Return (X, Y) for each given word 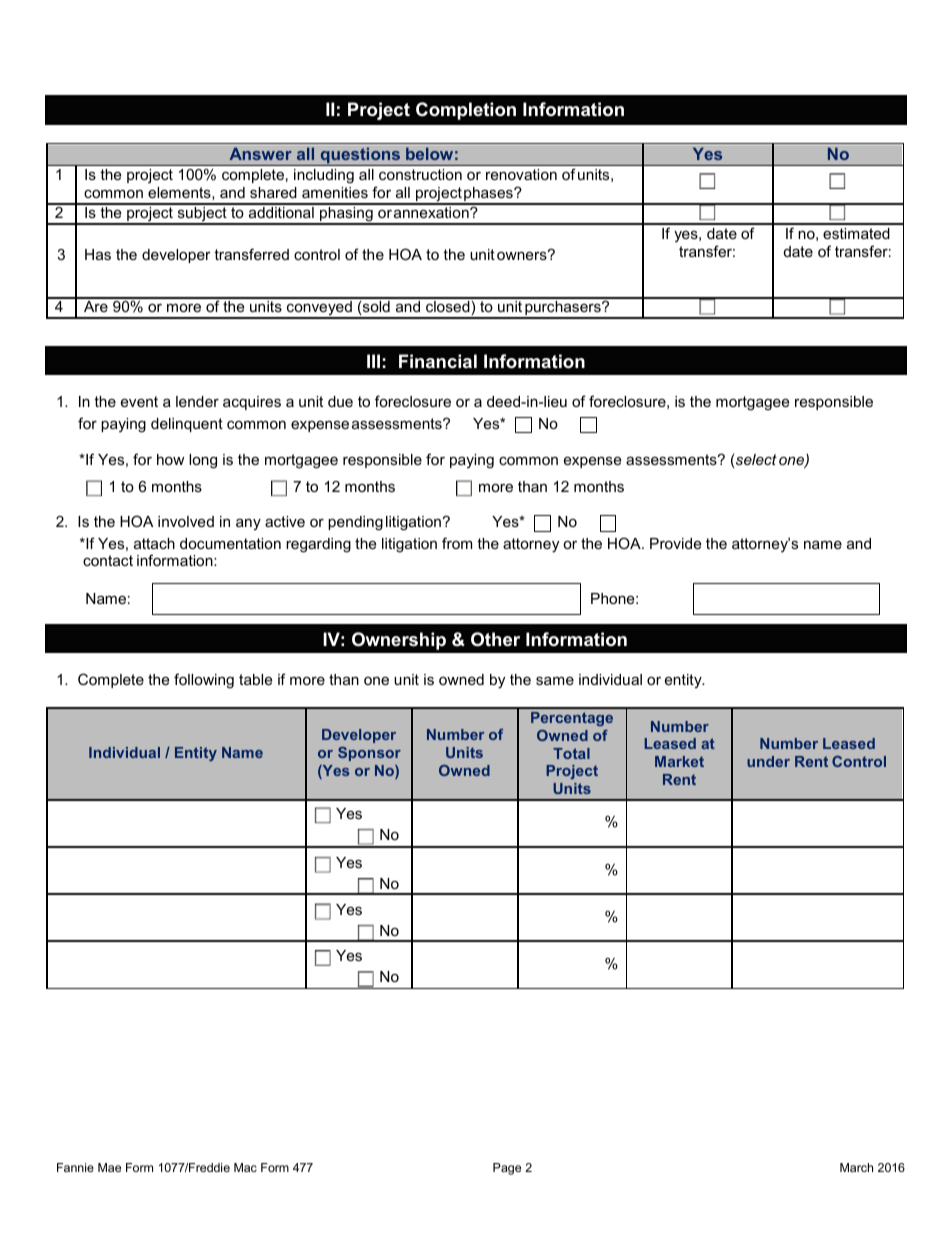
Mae (109, 1167)
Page (507, 1169)
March (856, 1167)
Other (495, 639)
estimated (856, 233)
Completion (466, 111)
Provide (675, 543)
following (204, 681)
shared (273, 192)
